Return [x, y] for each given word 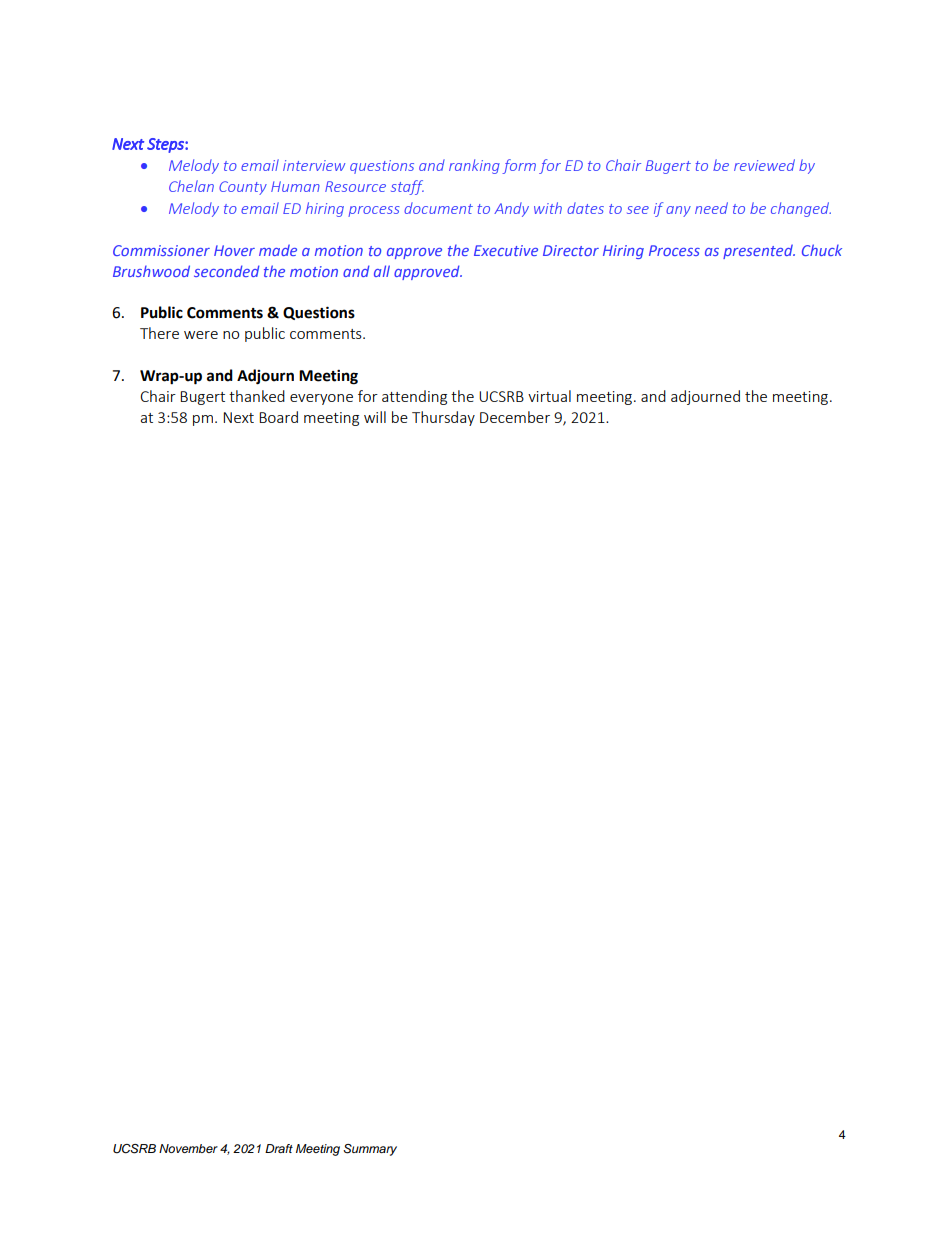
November [188, 1148]
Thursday [443, 418]
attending [414, 397]
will [375, 417]
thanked [257, 396]
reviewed [764, 165]
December [515, 417]
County [243, 188]
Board [278, 417]
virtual [549, 396]
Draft [279, 1148]
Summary [370, 1150]
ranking [474, 166]
